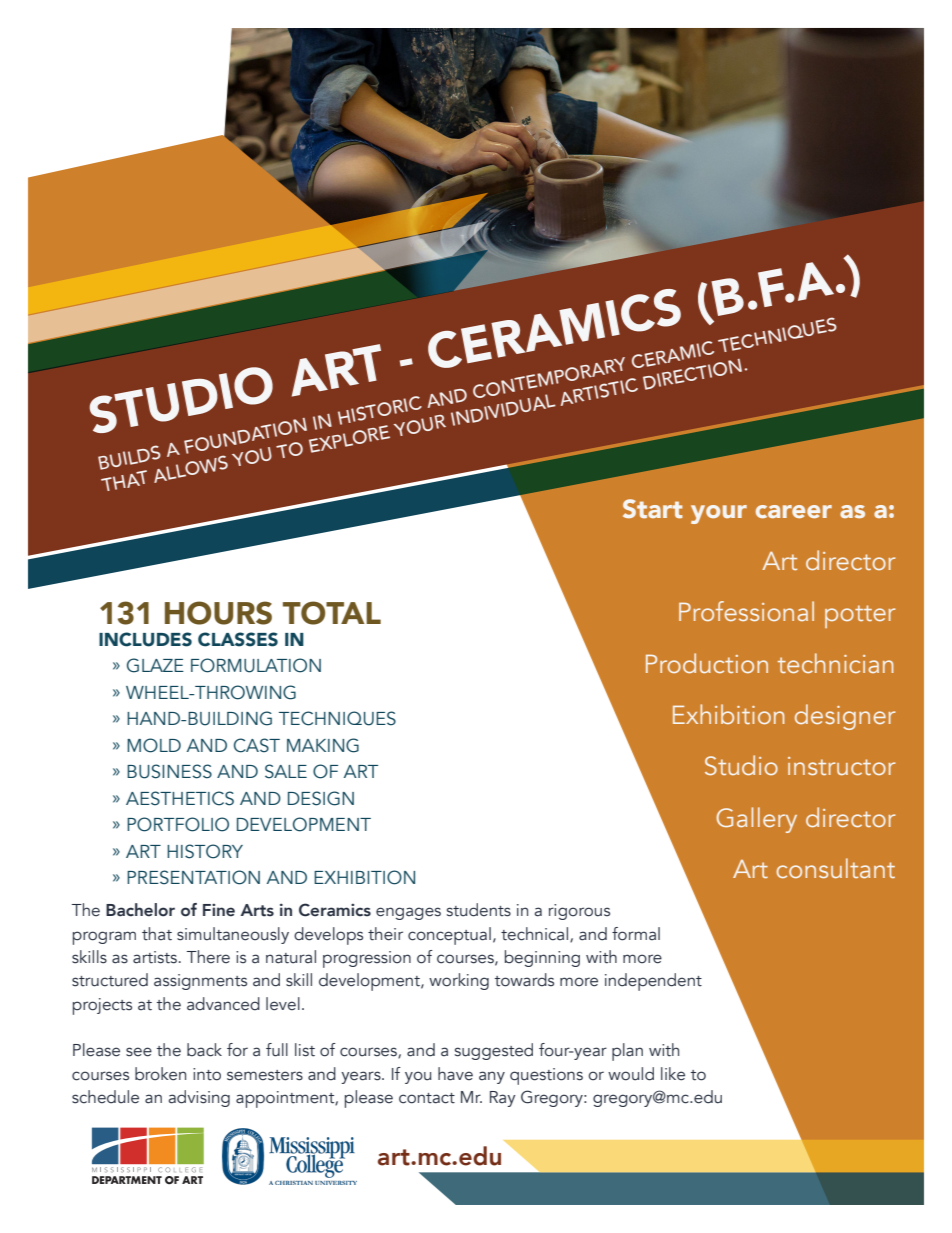 The height and width of the screenshot is (1233, 952). What do you see at coordinates (673, 1074) in the screenshot?
I see `like` at bounding box center [673, 1074].
